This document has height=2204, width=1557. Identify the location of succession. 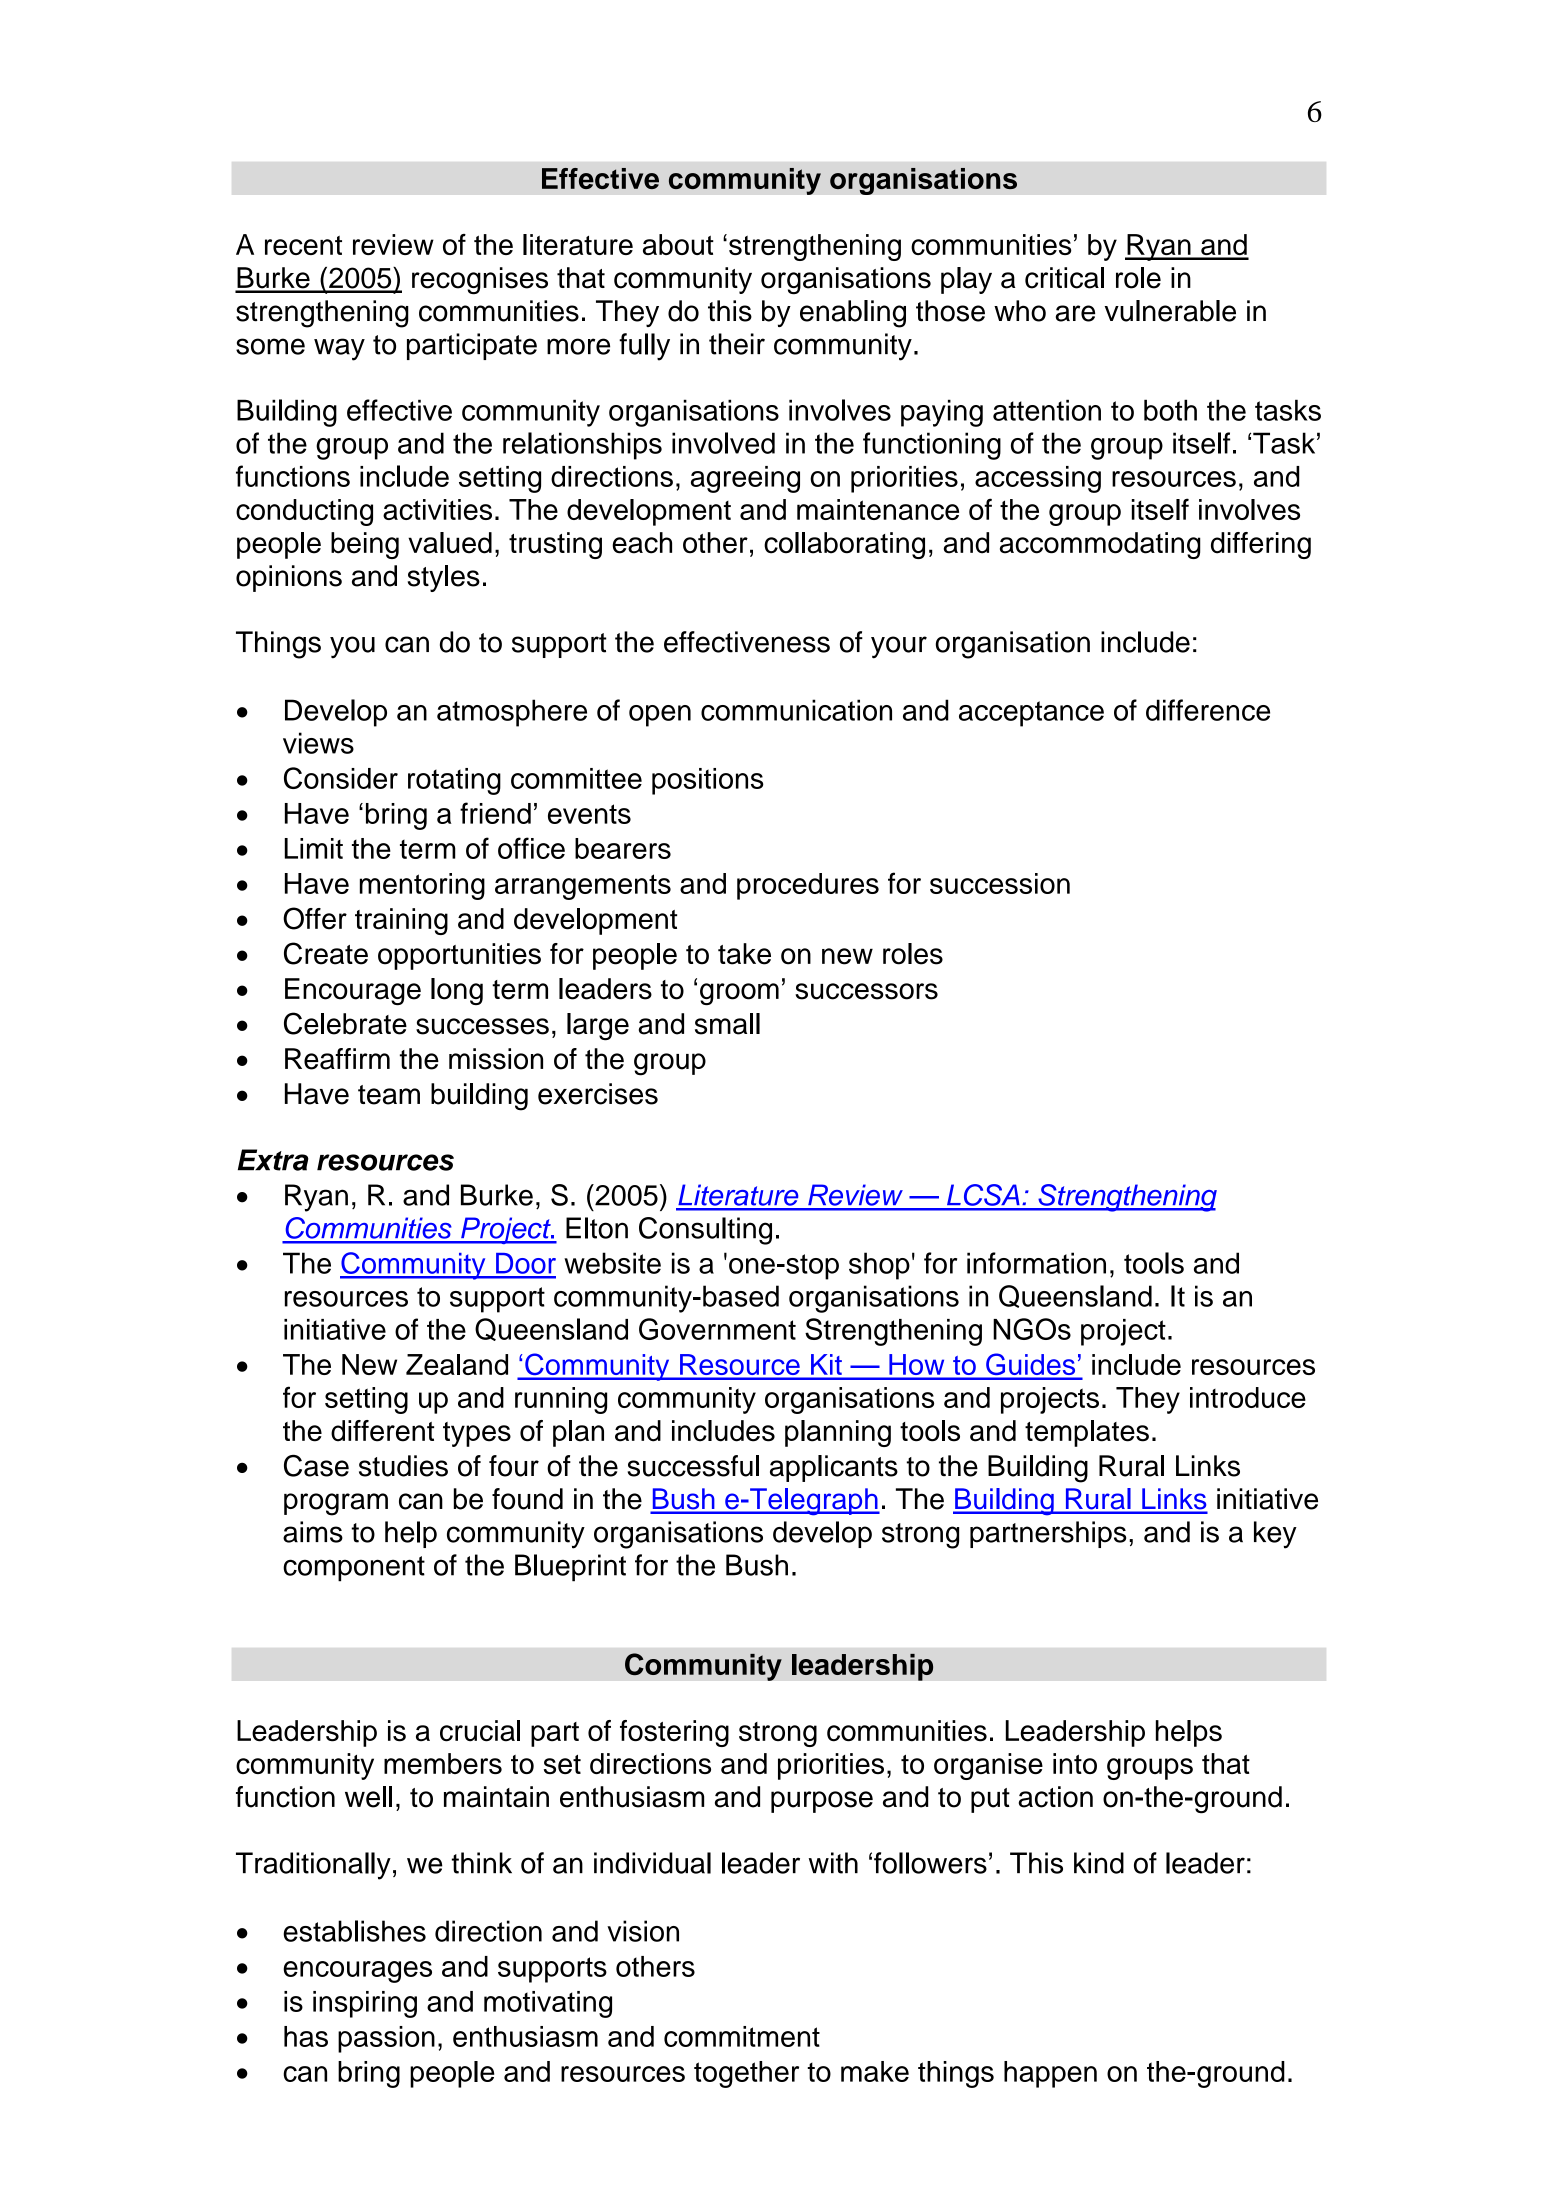
(1000, 883).
